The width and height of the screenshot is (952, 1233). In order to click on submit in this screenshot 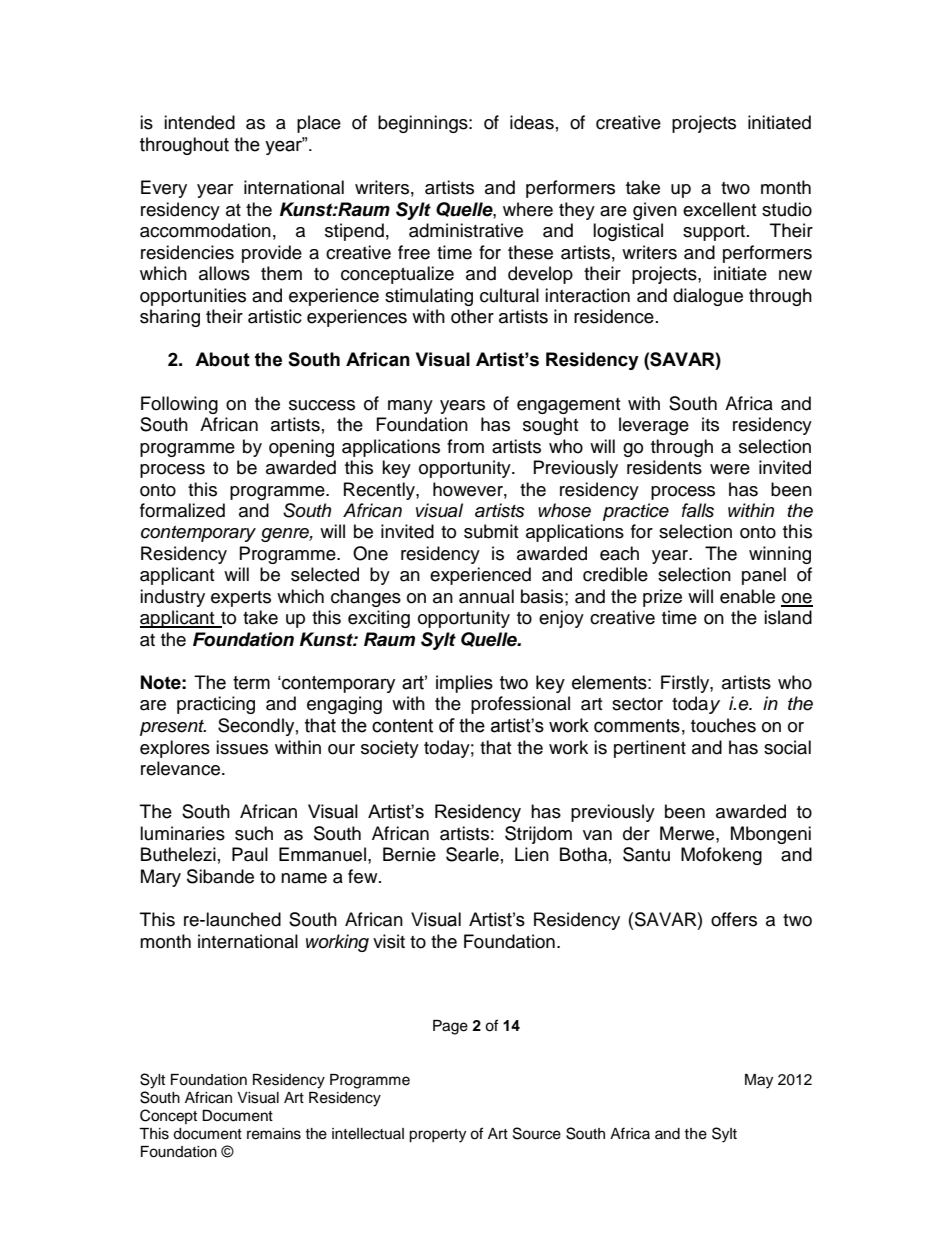, I will do `click(491, 531)`.
